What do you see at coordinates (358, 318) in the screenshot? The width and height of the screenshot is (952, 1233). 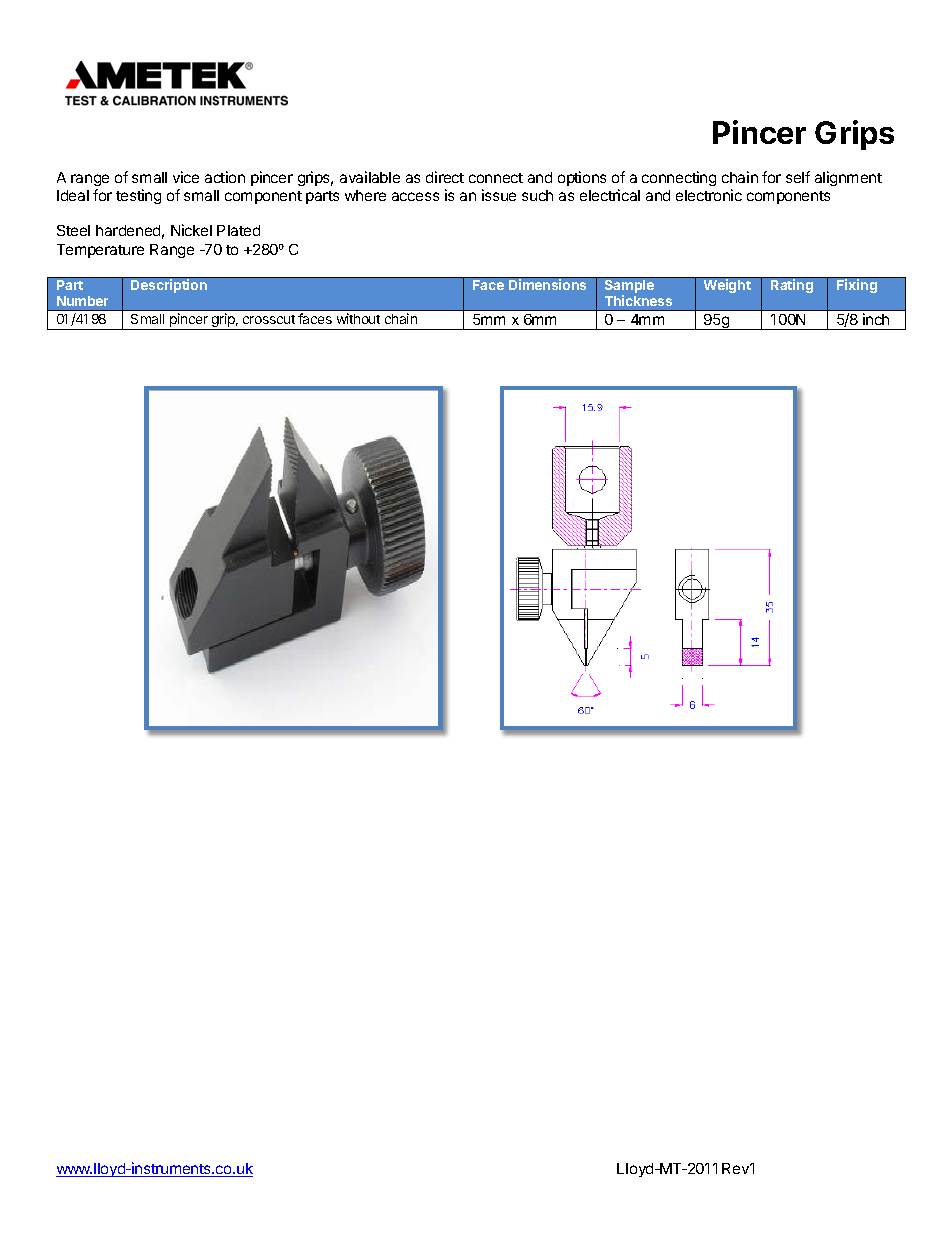 I see `without` at bounding box center [358, 318].
